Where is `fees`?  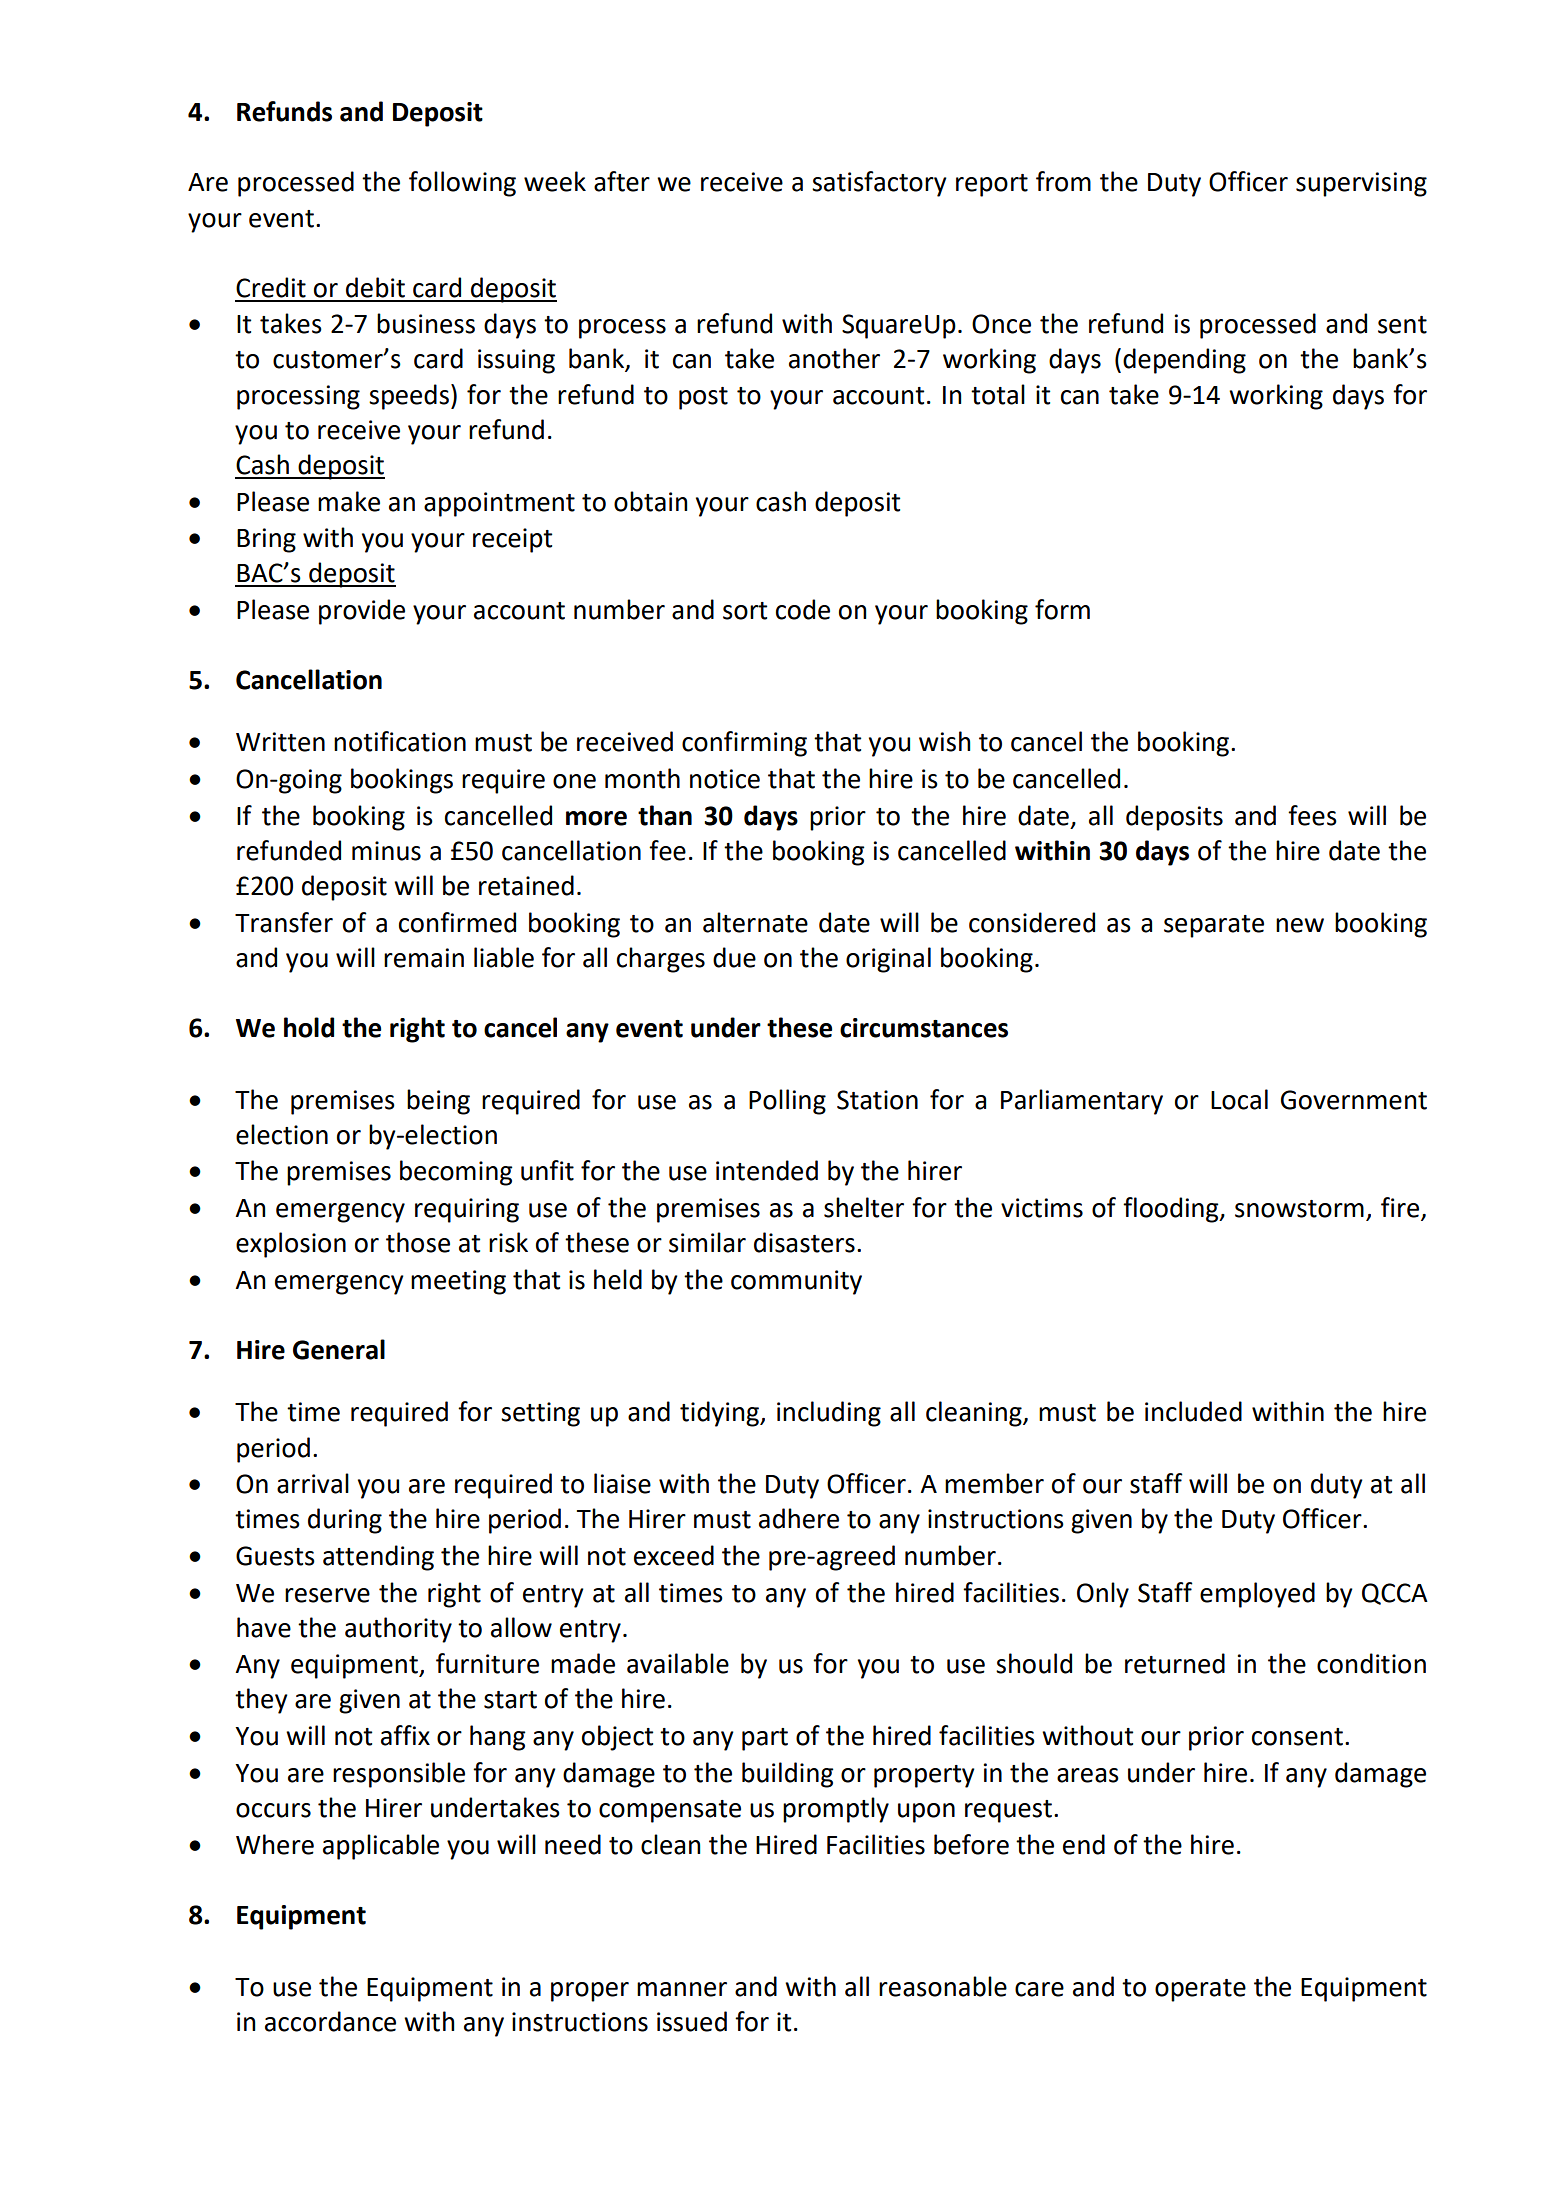 fees is located at coordinates (1312, 815).
